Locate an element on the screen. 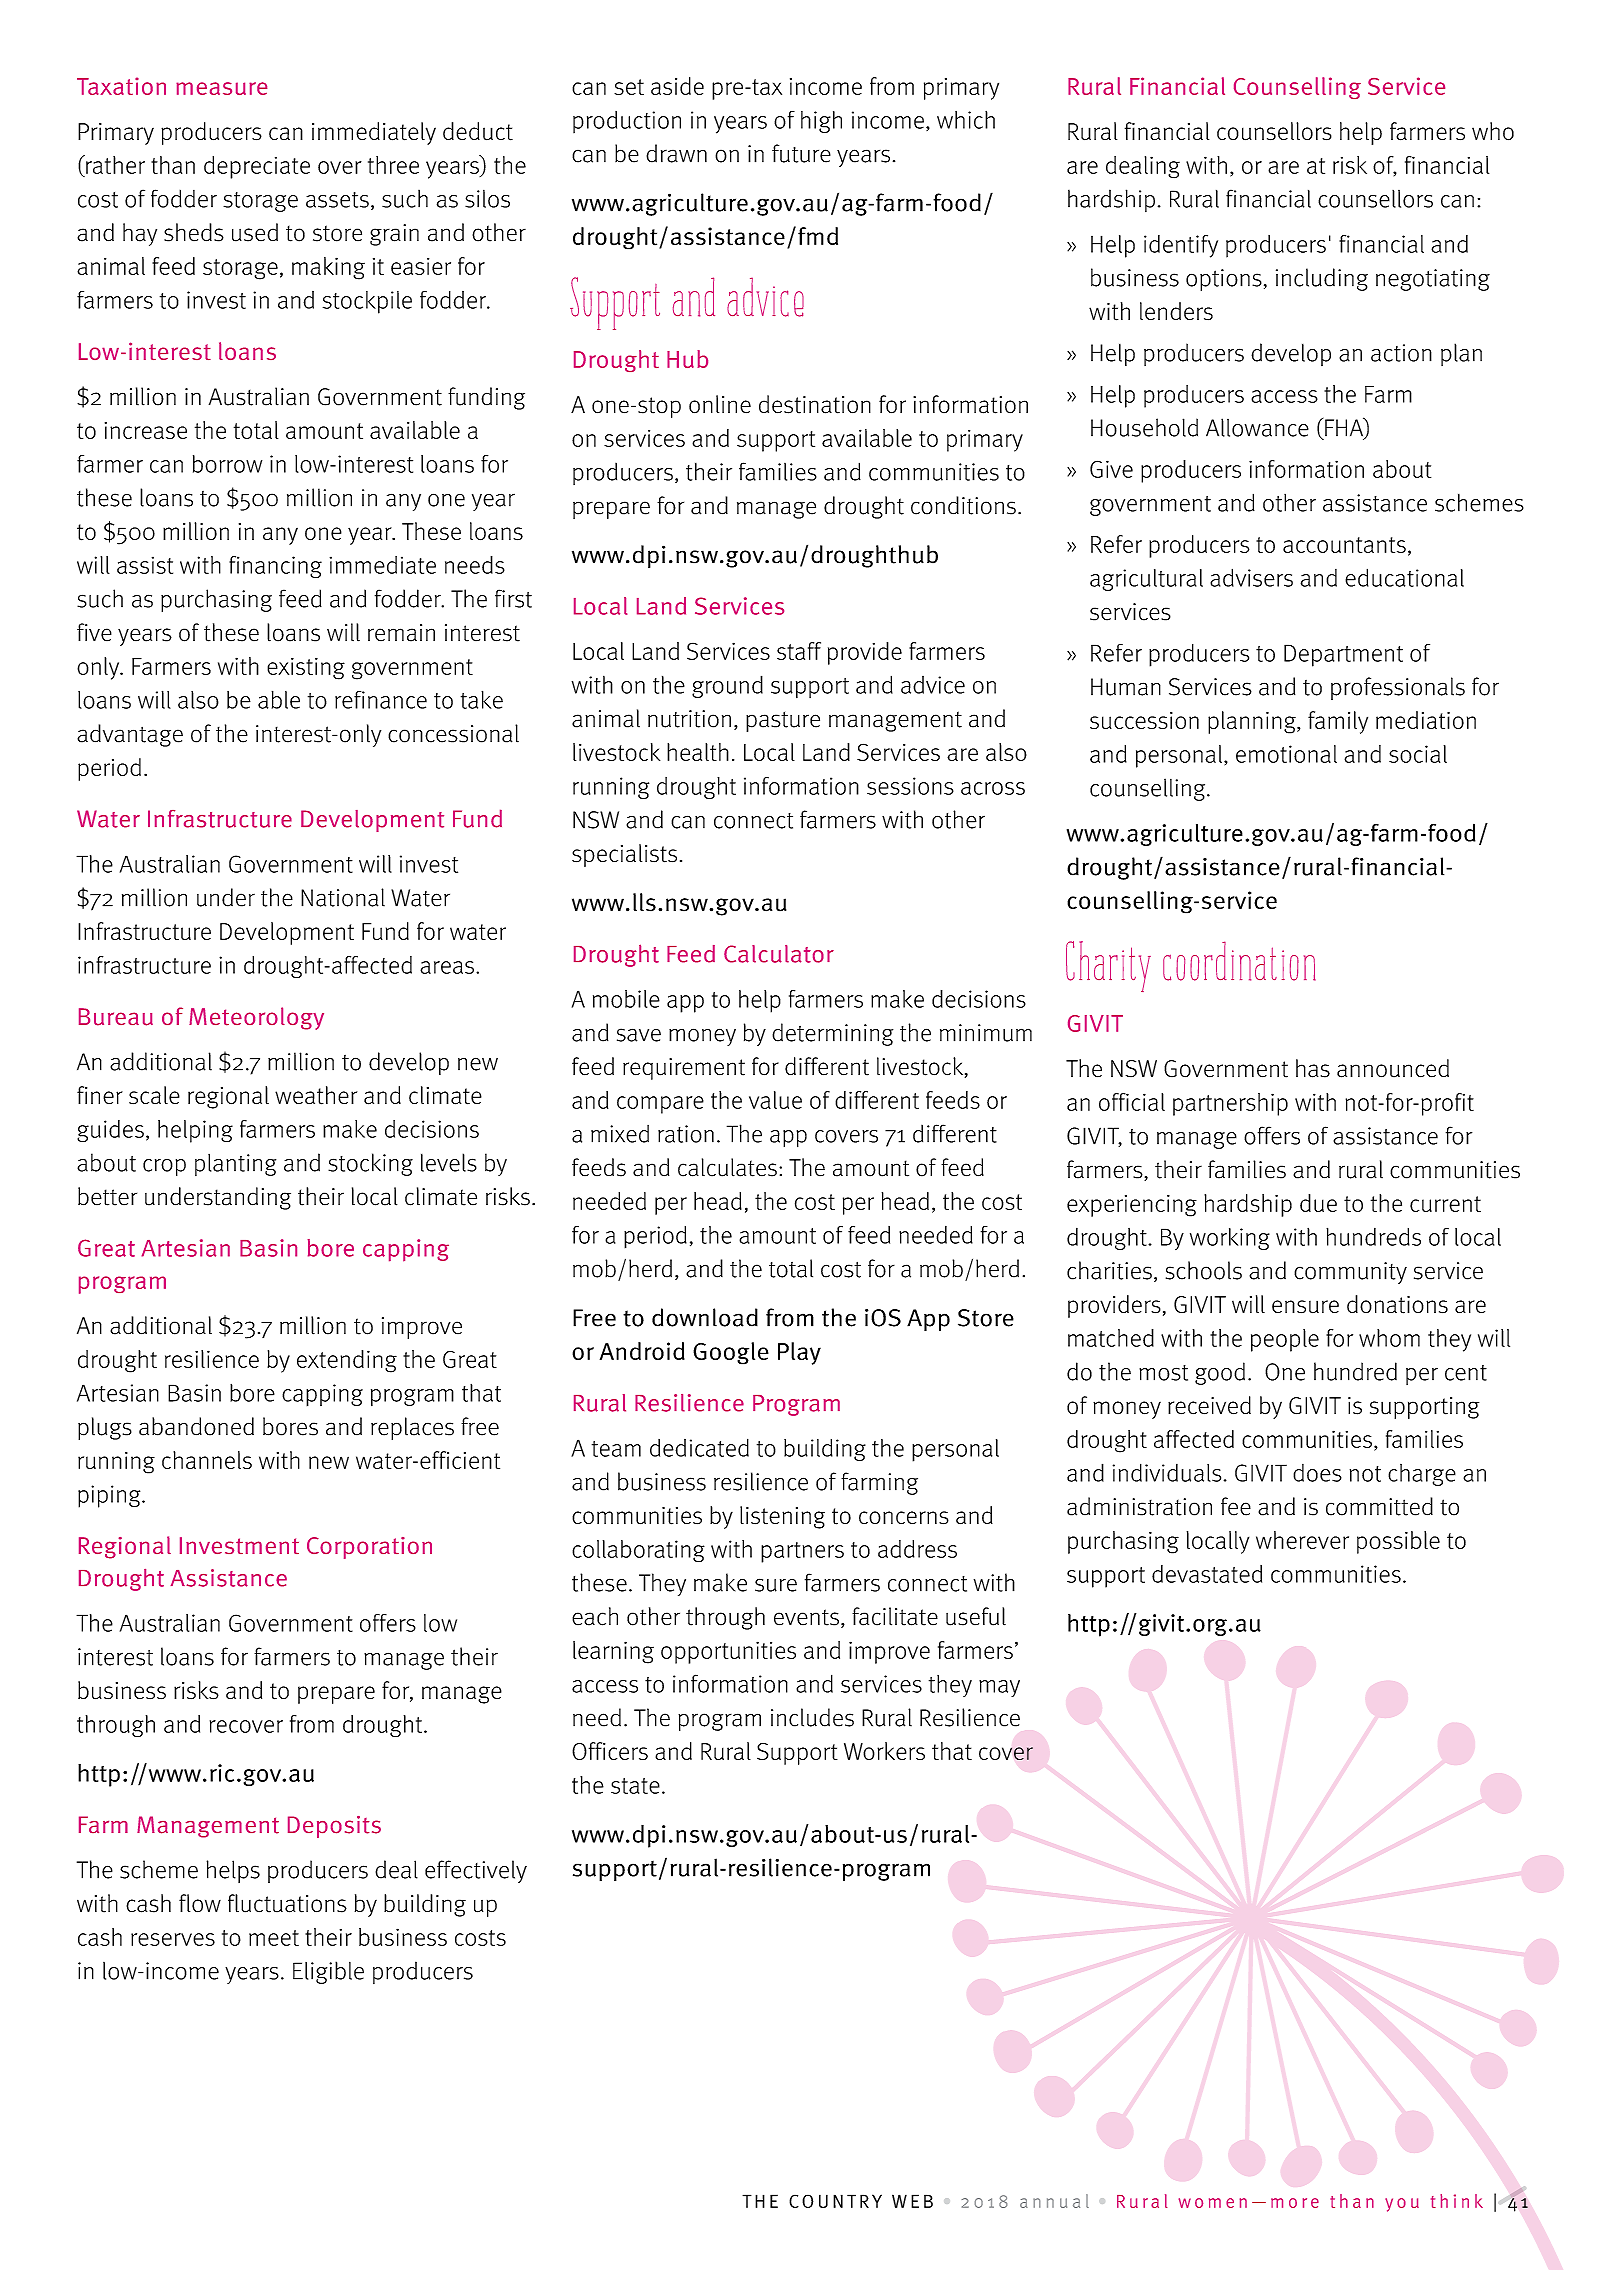  Eligible is located at coordinates (328, 1972).
